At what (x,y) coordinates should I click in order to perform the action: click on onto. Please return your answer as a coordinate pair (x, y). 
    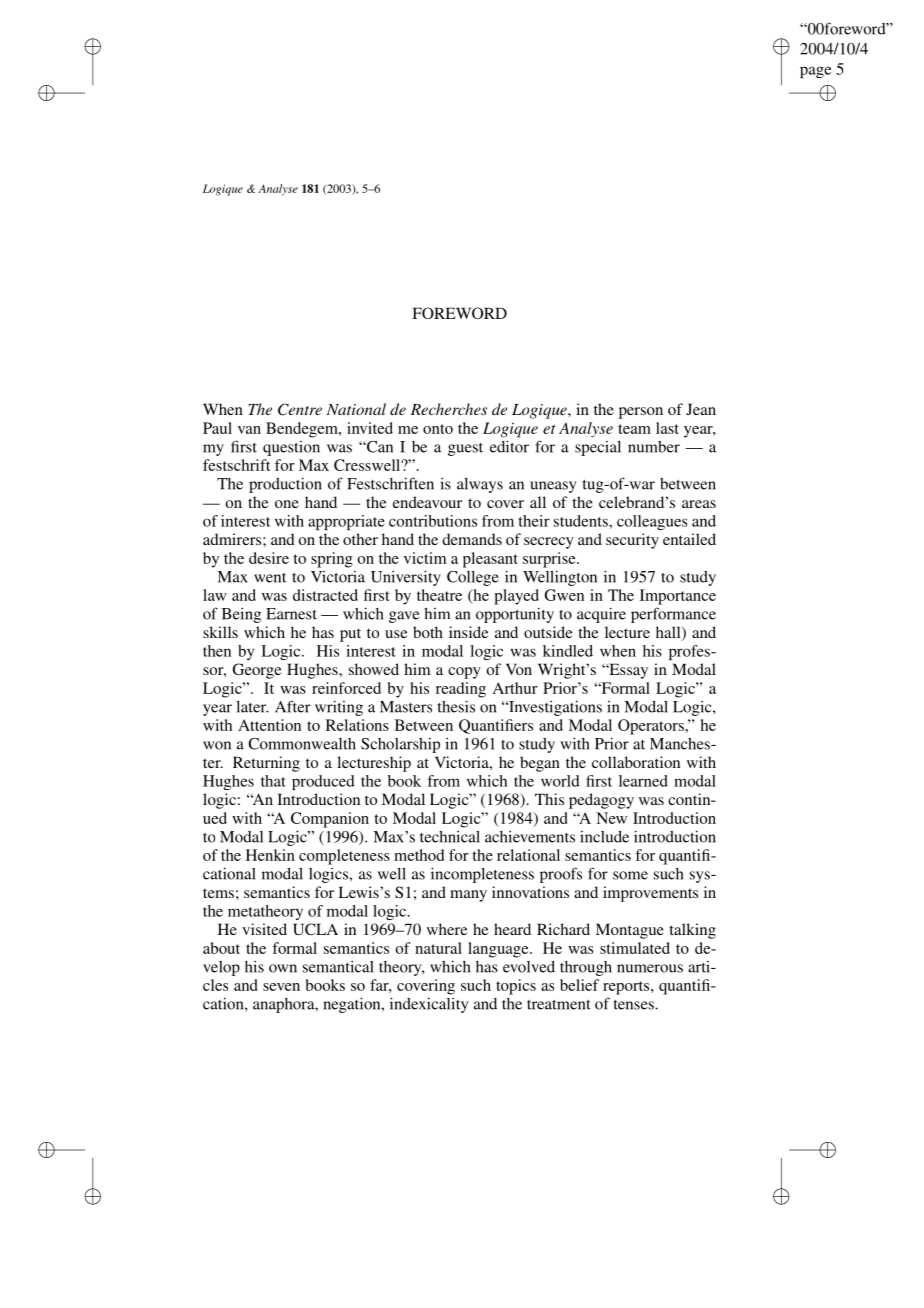
    Looking at the image, I should click on (438, 429).
